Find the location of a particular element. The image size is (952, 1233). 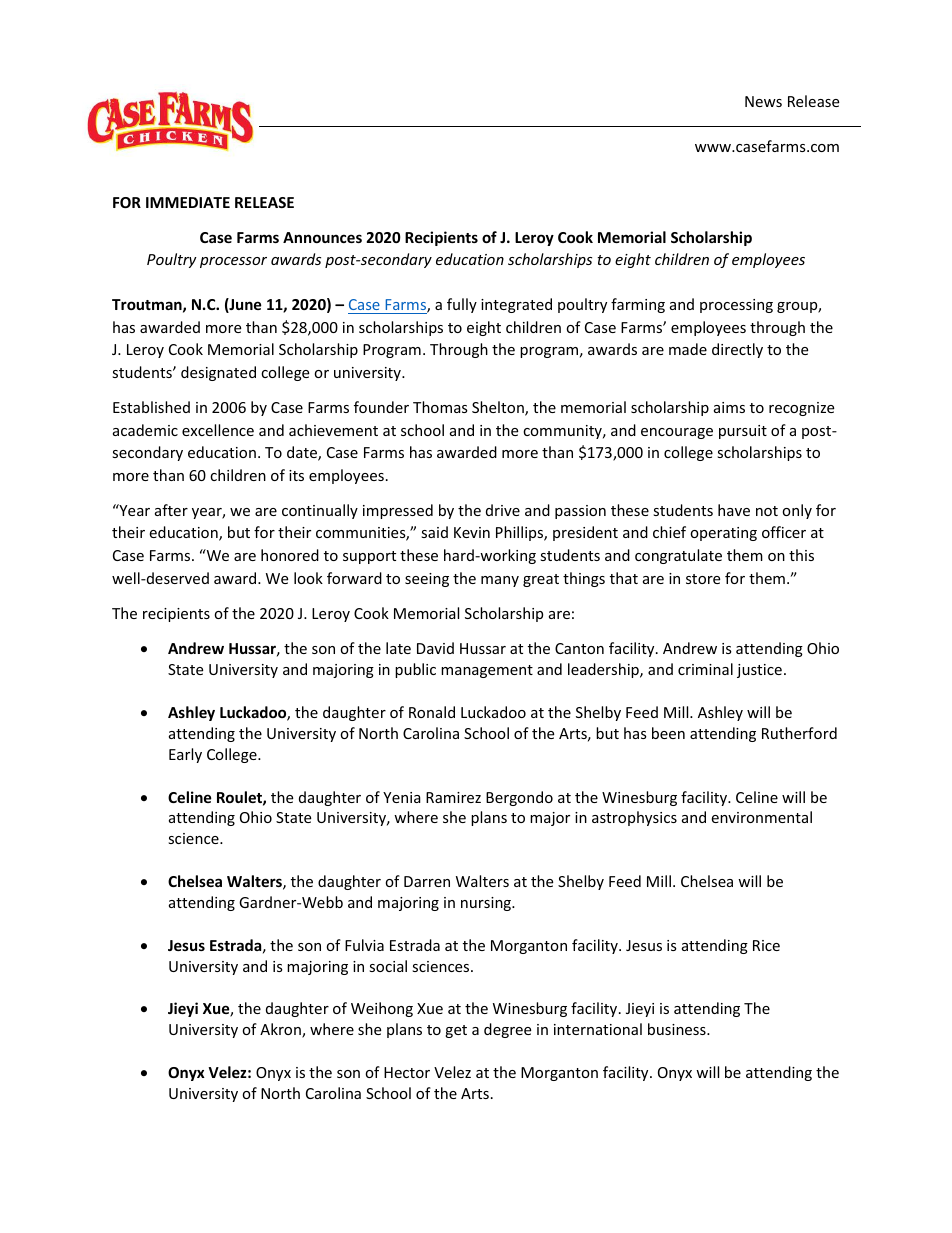

honored is located at coordinates (290, 555).
